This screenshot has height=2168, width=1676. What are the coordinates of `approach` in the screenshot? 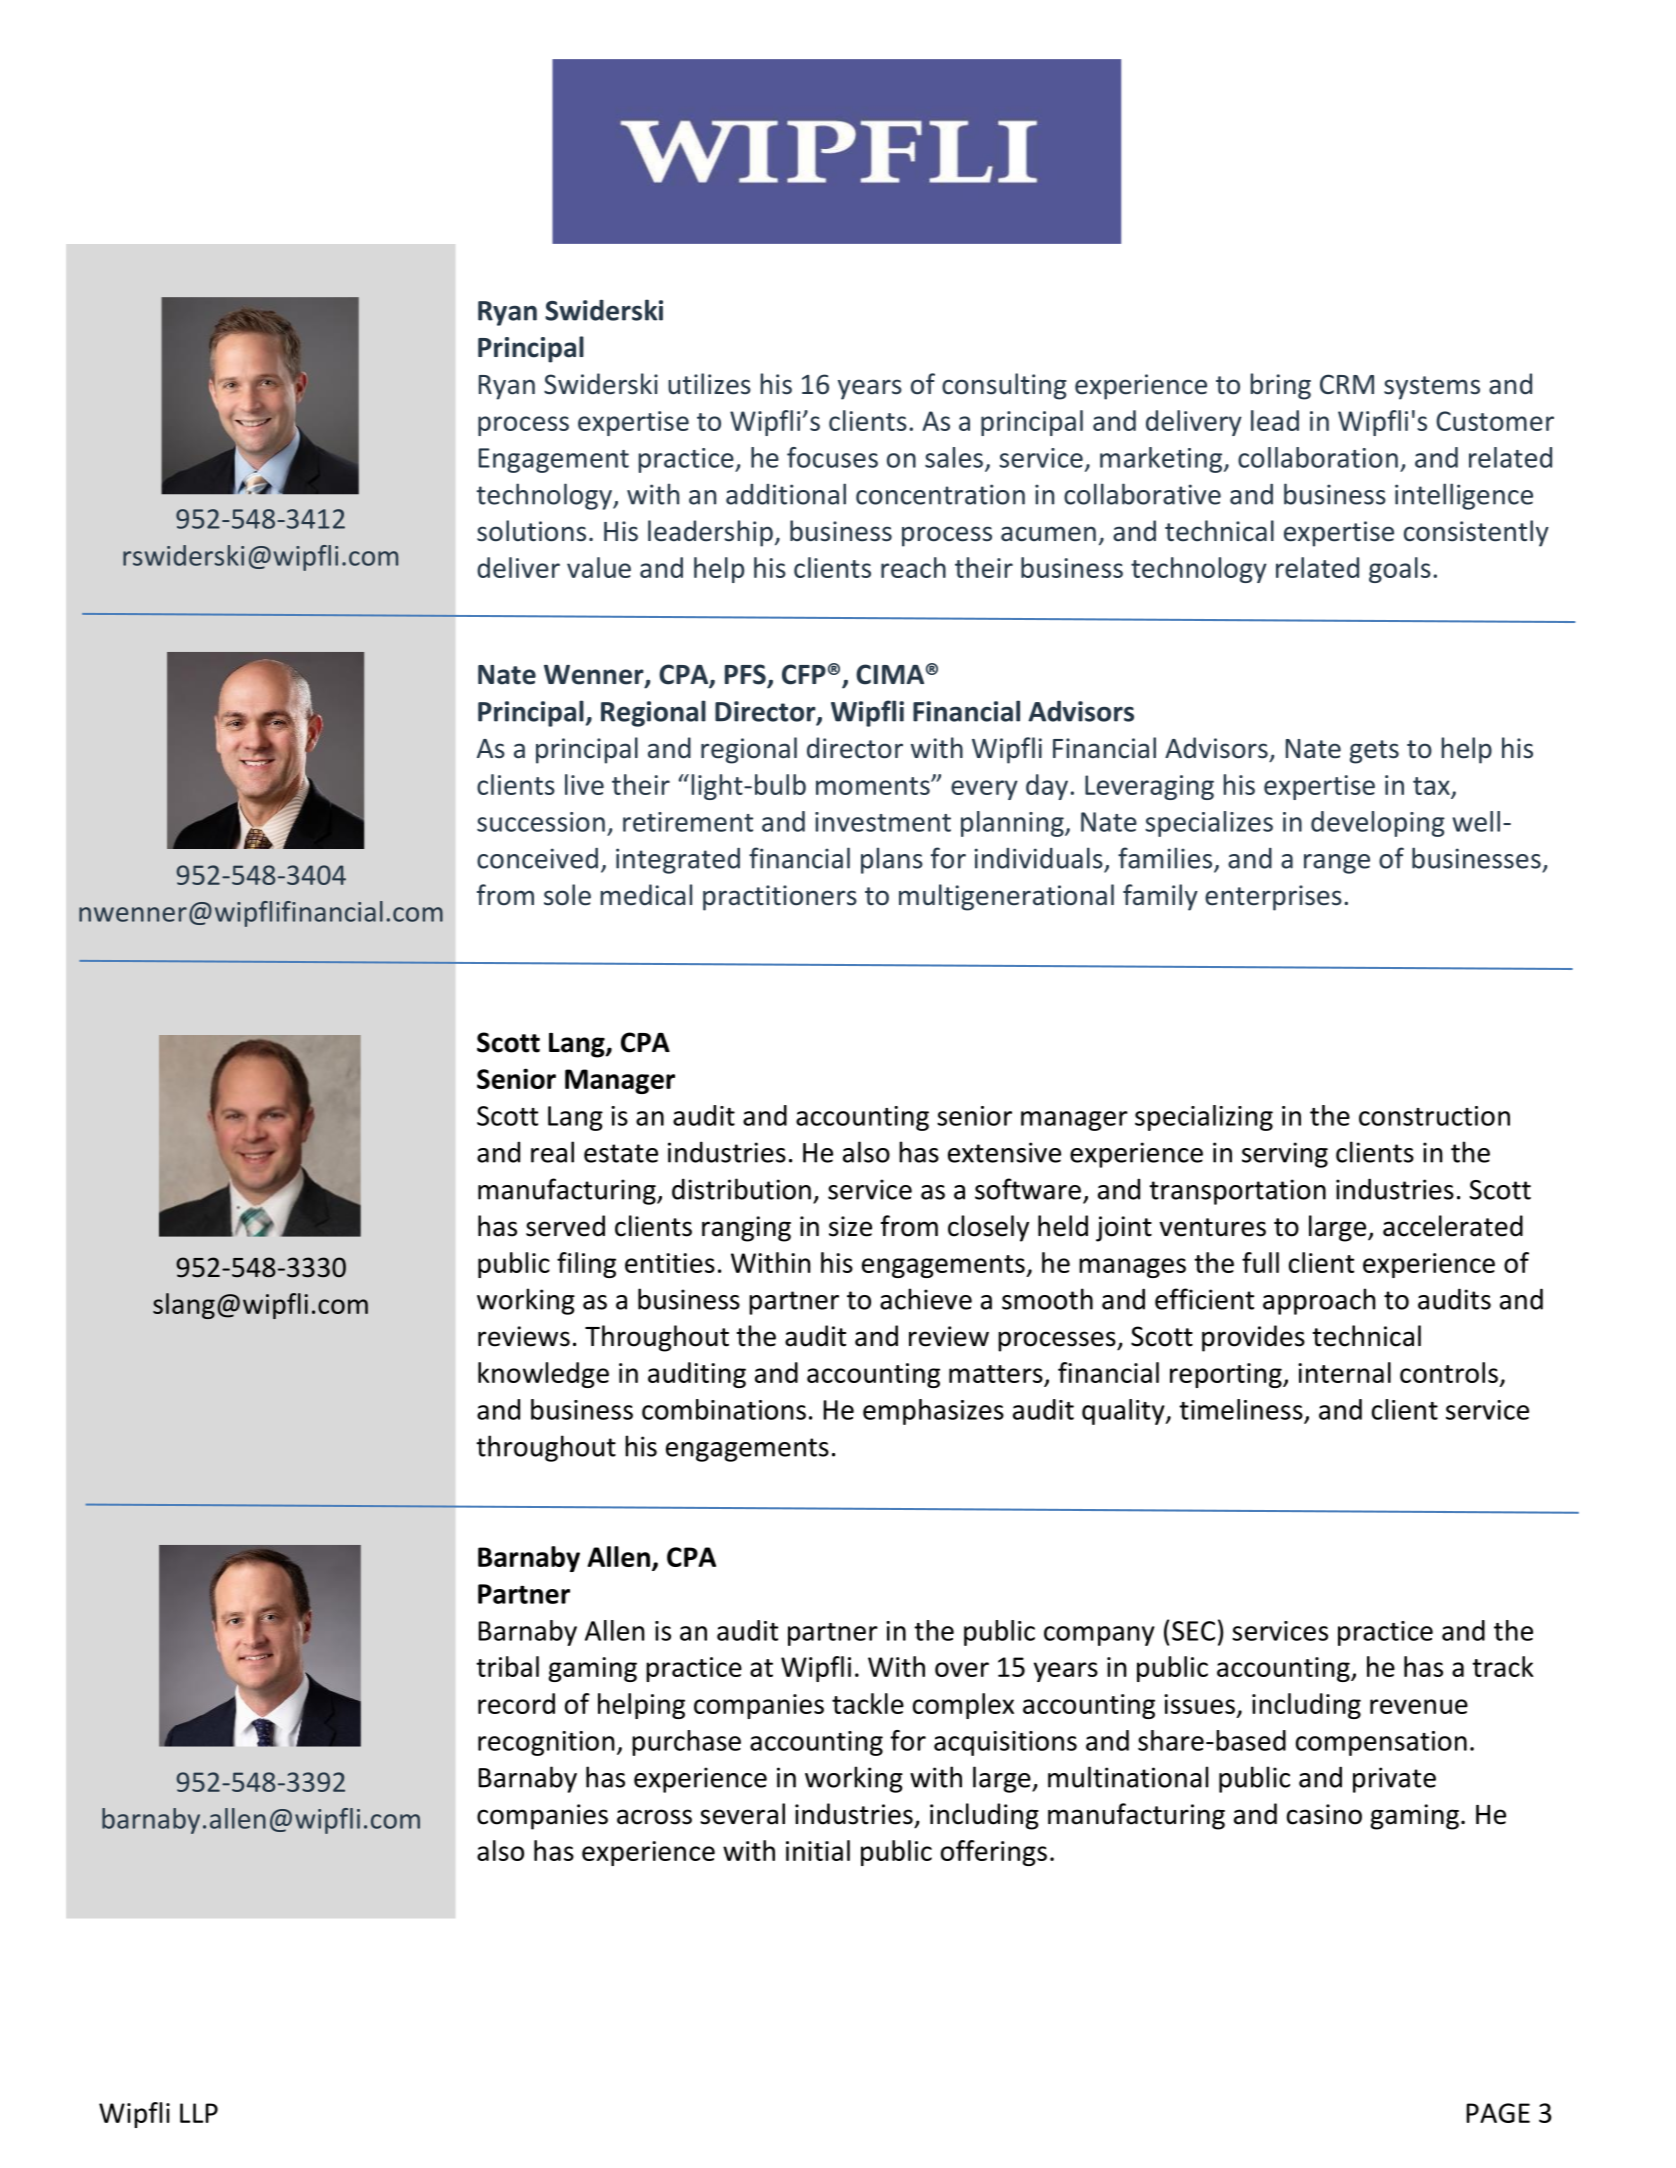 It's located at (1319, 1301).
